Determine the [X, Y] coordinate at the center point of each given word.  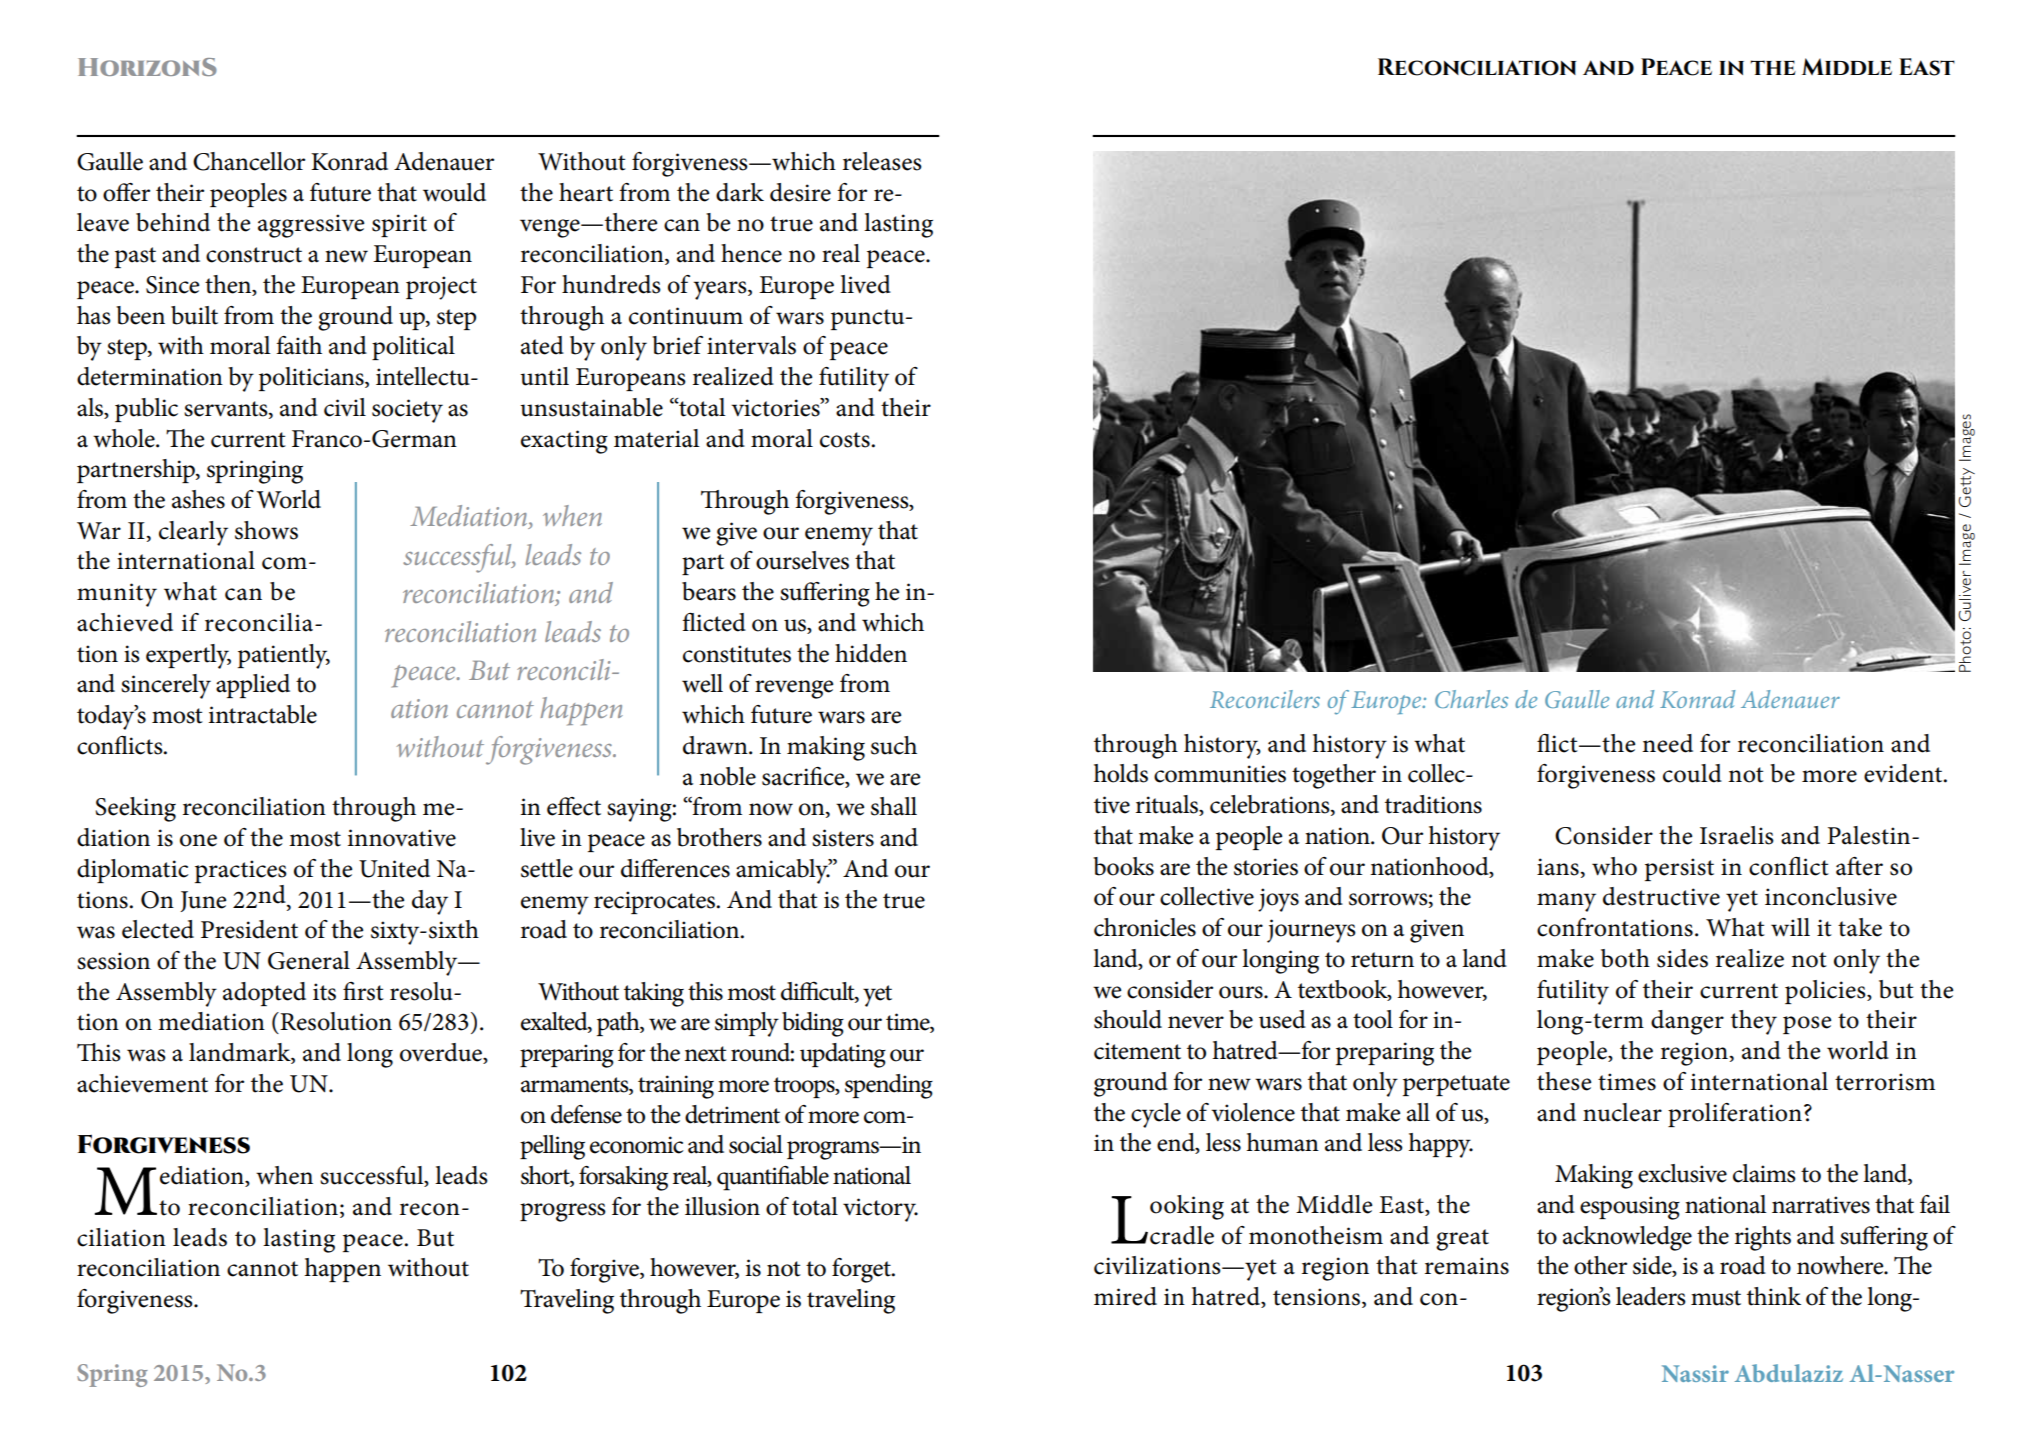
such [894, 745]
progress [563, 1212]
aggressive [311, 226]
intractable [263, 714]
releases [882, 161]
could [1692, 773]
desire [800, 192]
